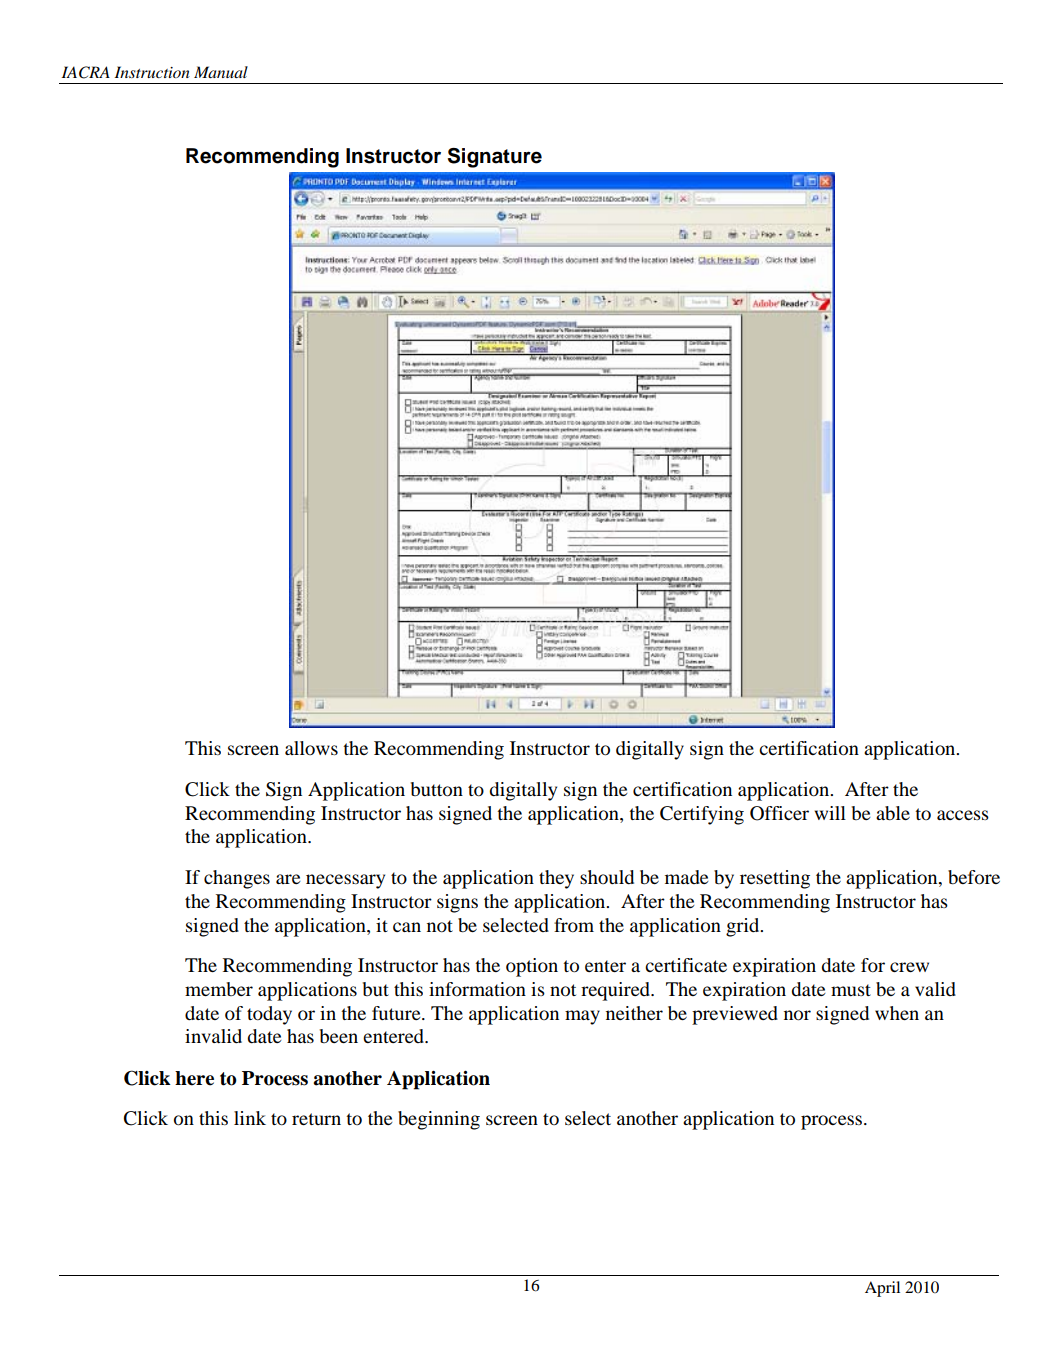 This document has height=1359, width=1050. What do you see at coordinates (250, 1118) in the document?
I see `link` at bounding box center [250, 1118].
